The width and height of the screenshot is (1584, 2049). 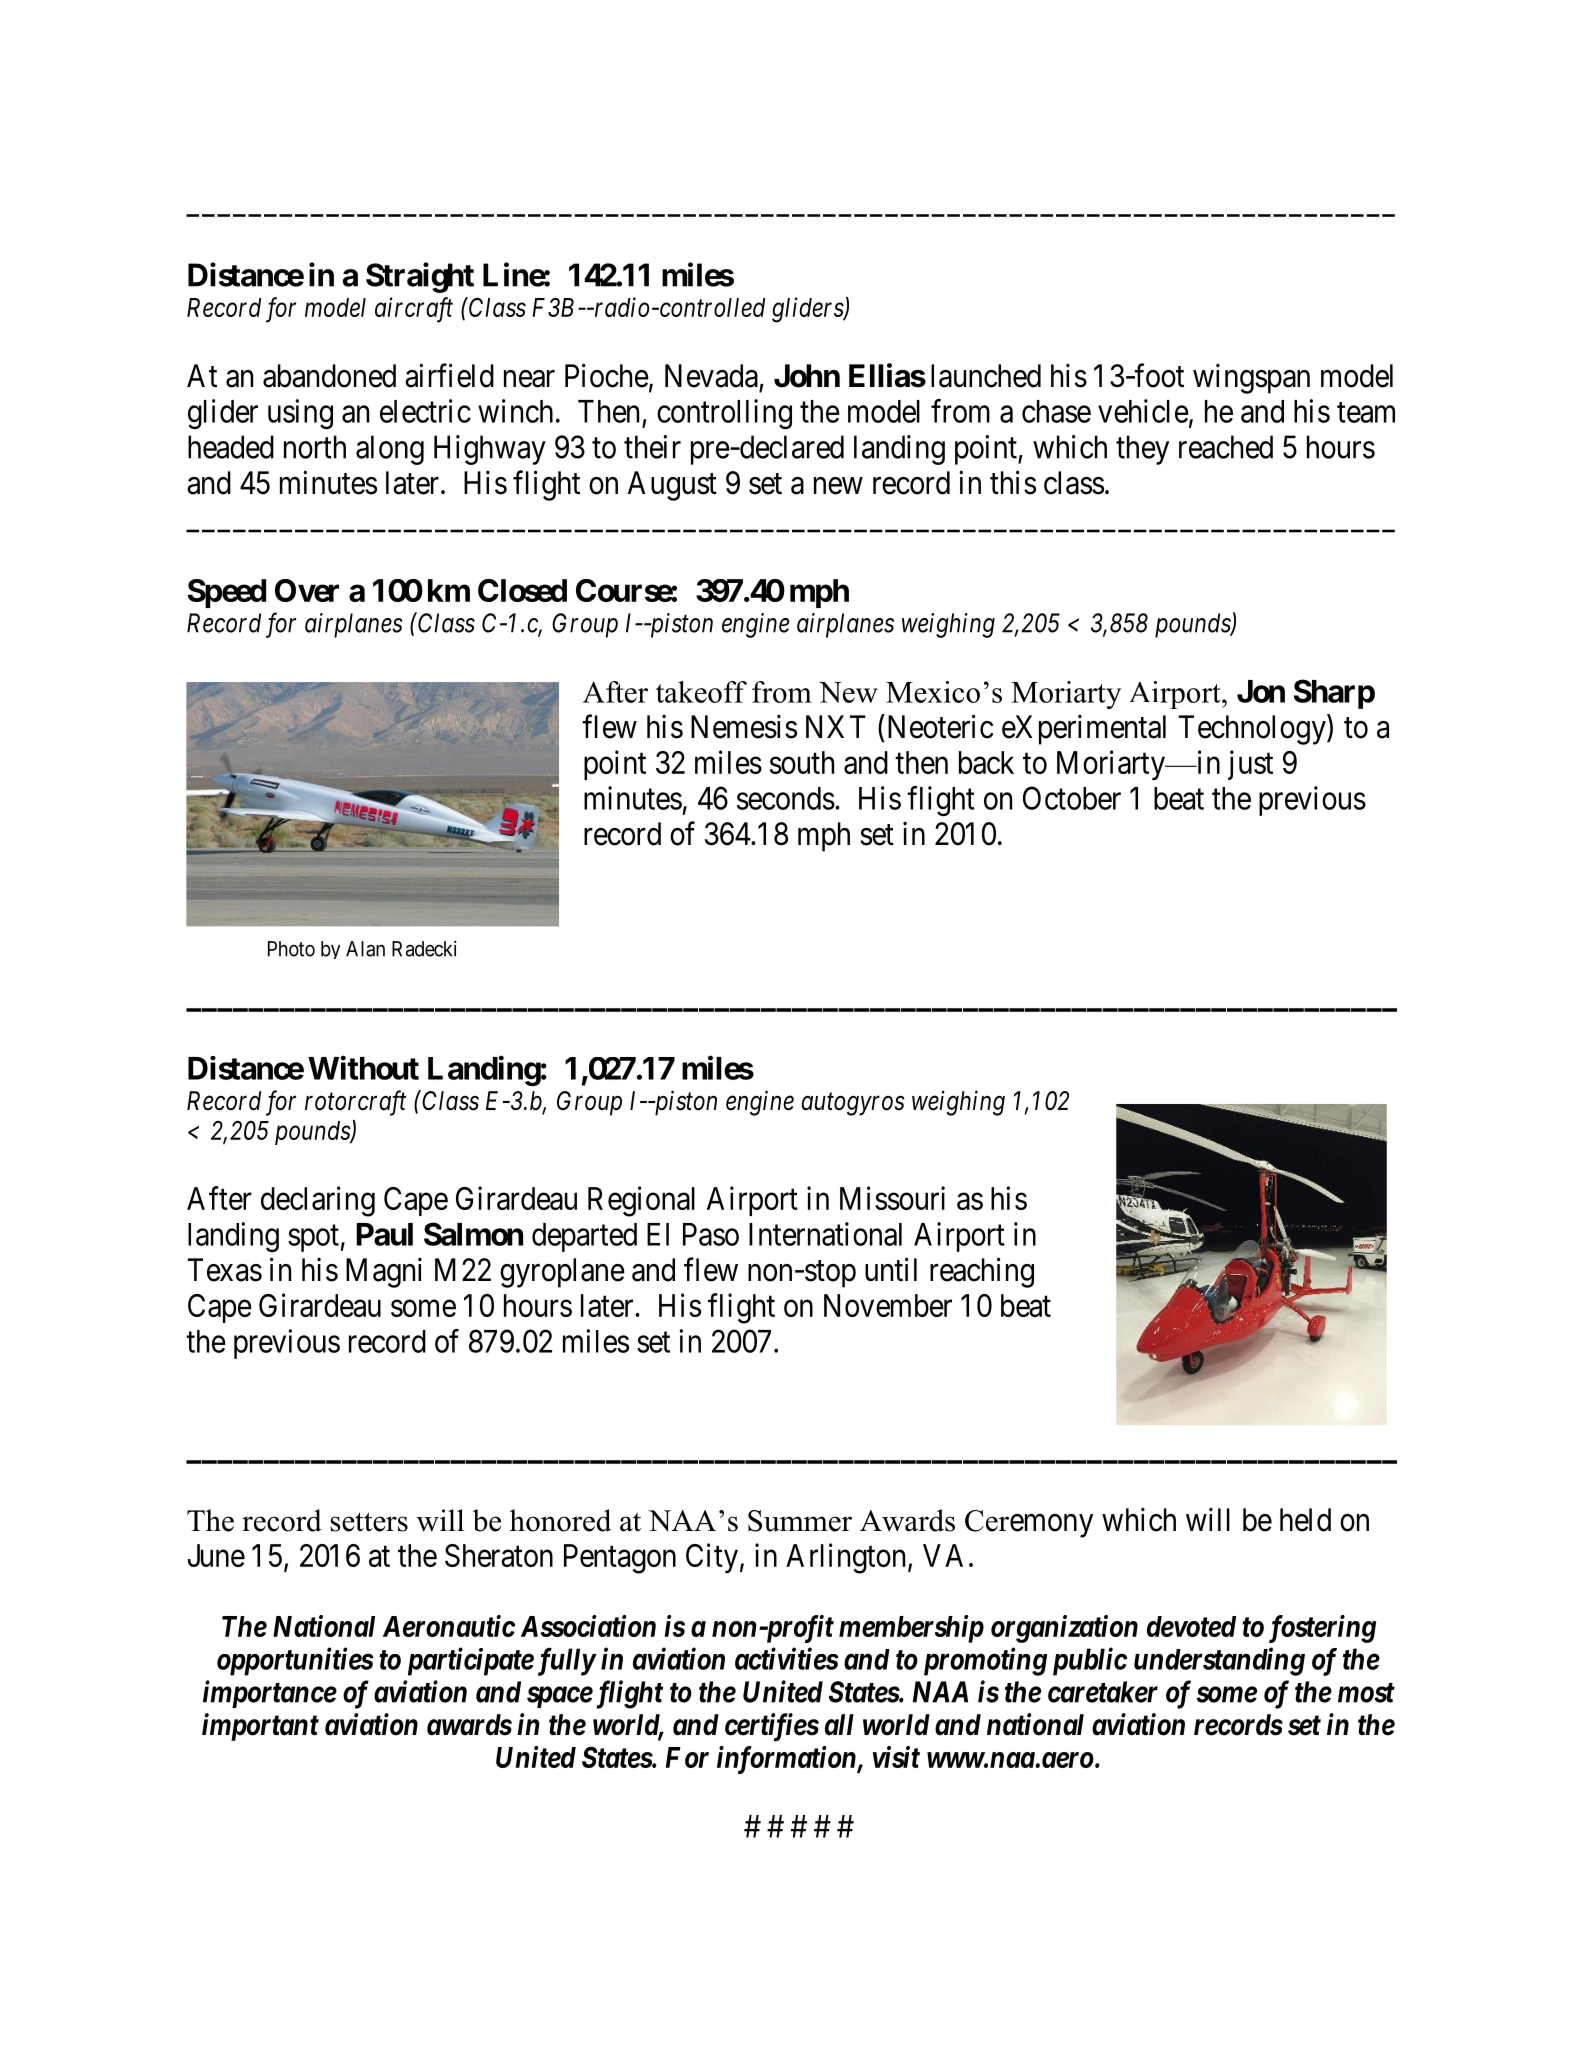 I want to click on importance, so click(x=270, y=1694).
